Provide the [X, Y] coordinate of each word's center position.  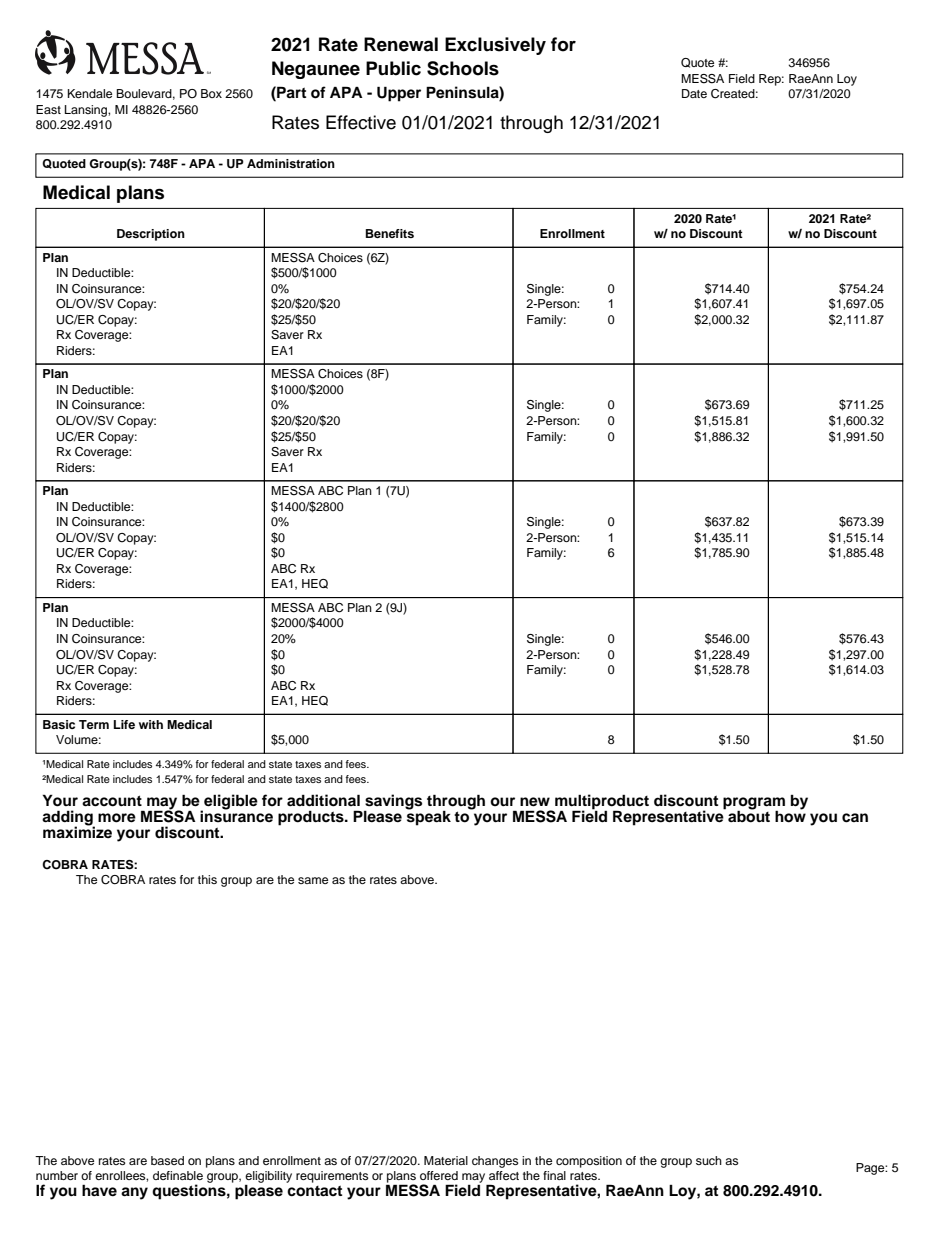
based [167, 1160]
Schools [463, 68]
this [207, 879]
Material [446, 1160]
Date [694, 93]
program [754, 804]
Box [211, 93]
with [151, 724]
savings [393, 803]
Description [151, 235]
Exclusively [495, 46]
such [709, 1160]
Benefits [390, 233]
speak [428, 817]
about [749, 815]
